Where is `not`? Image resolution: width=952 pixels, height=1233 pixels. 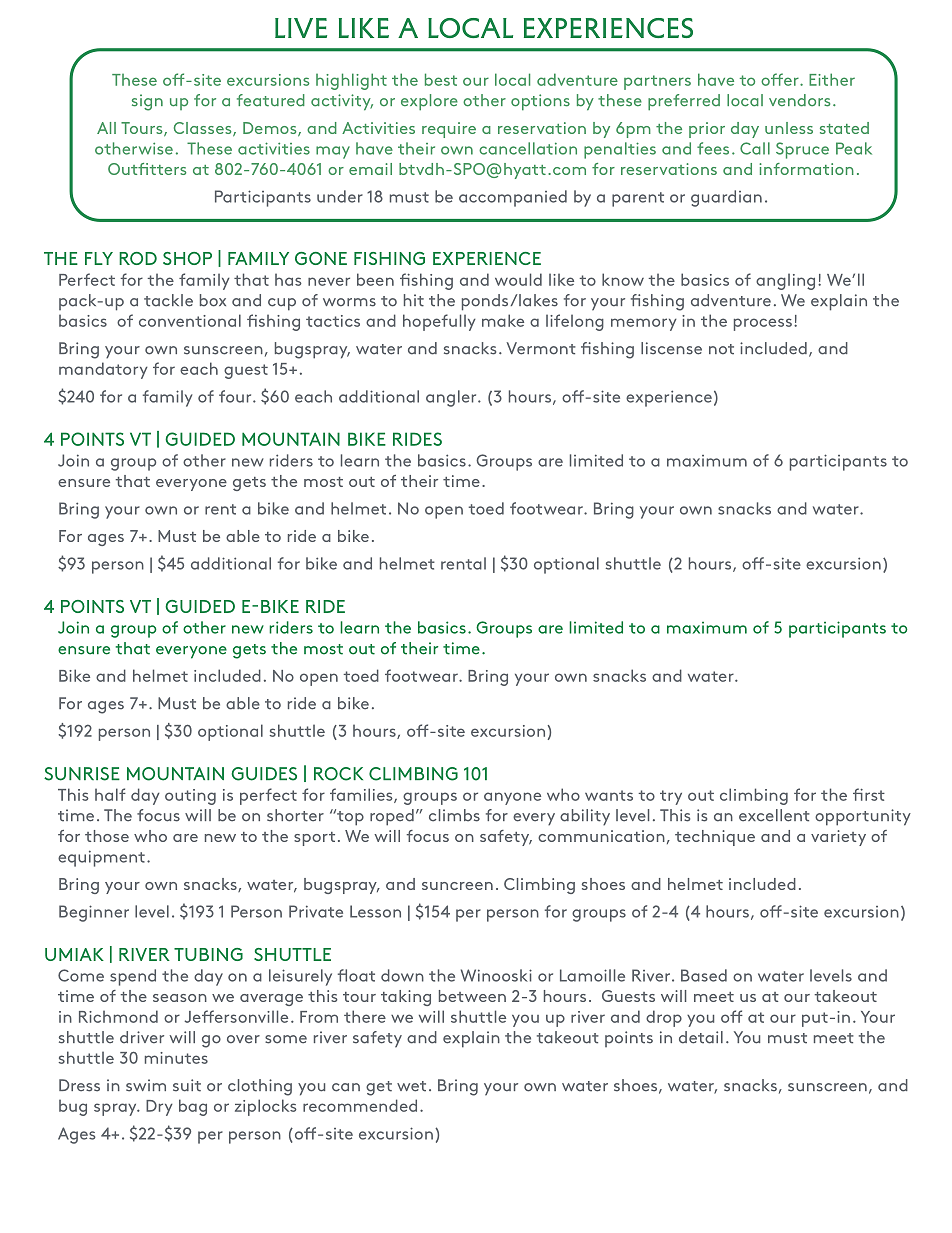 not is located at coordinates (721, 349).
